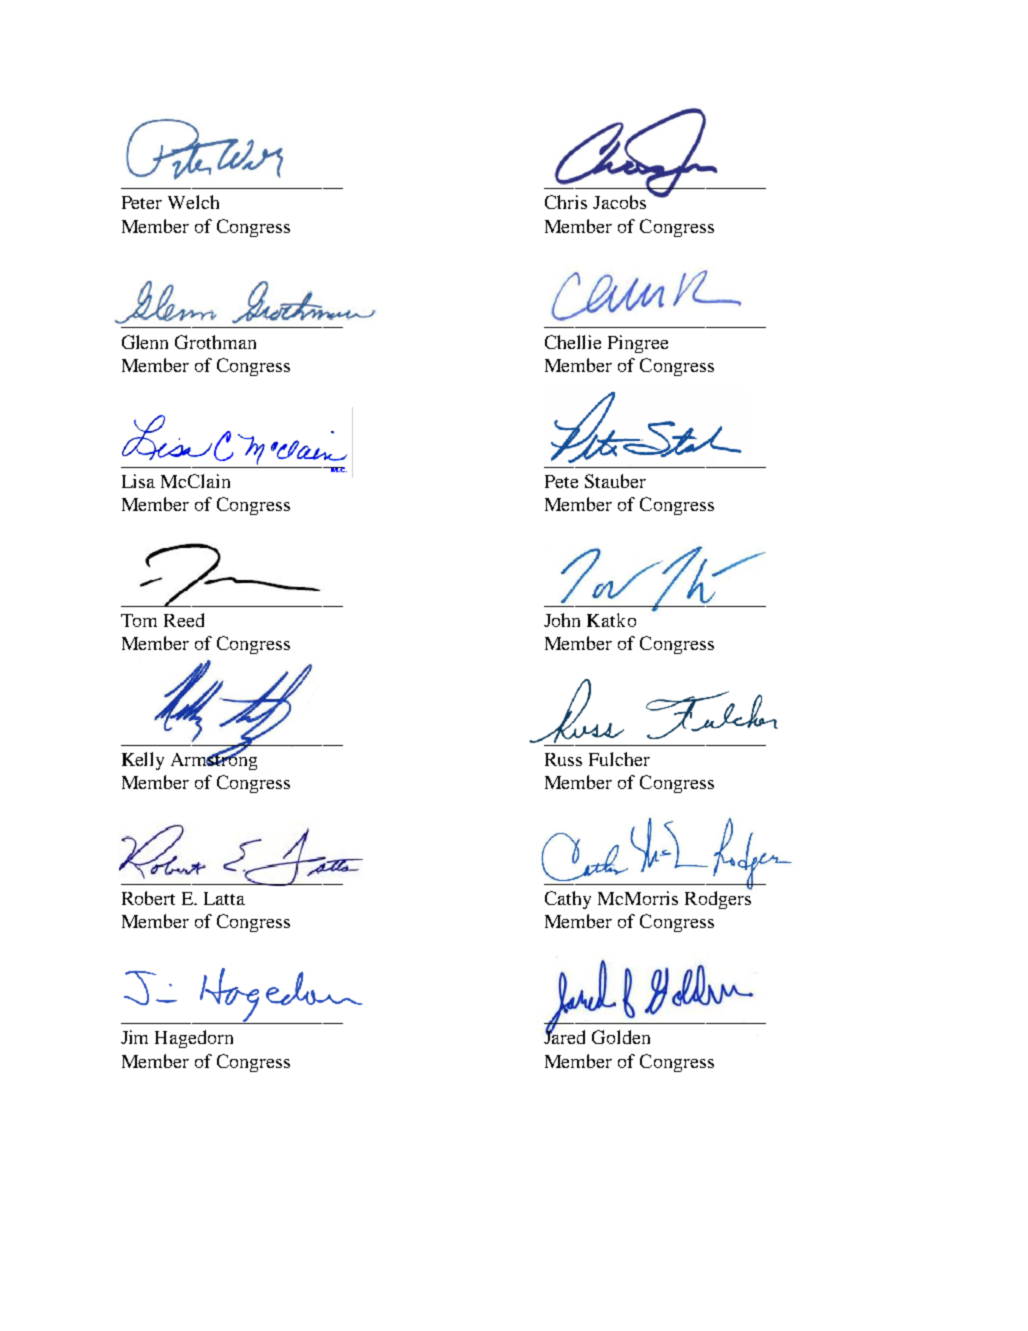  I want to click on Golden, so click(621, 1037).
